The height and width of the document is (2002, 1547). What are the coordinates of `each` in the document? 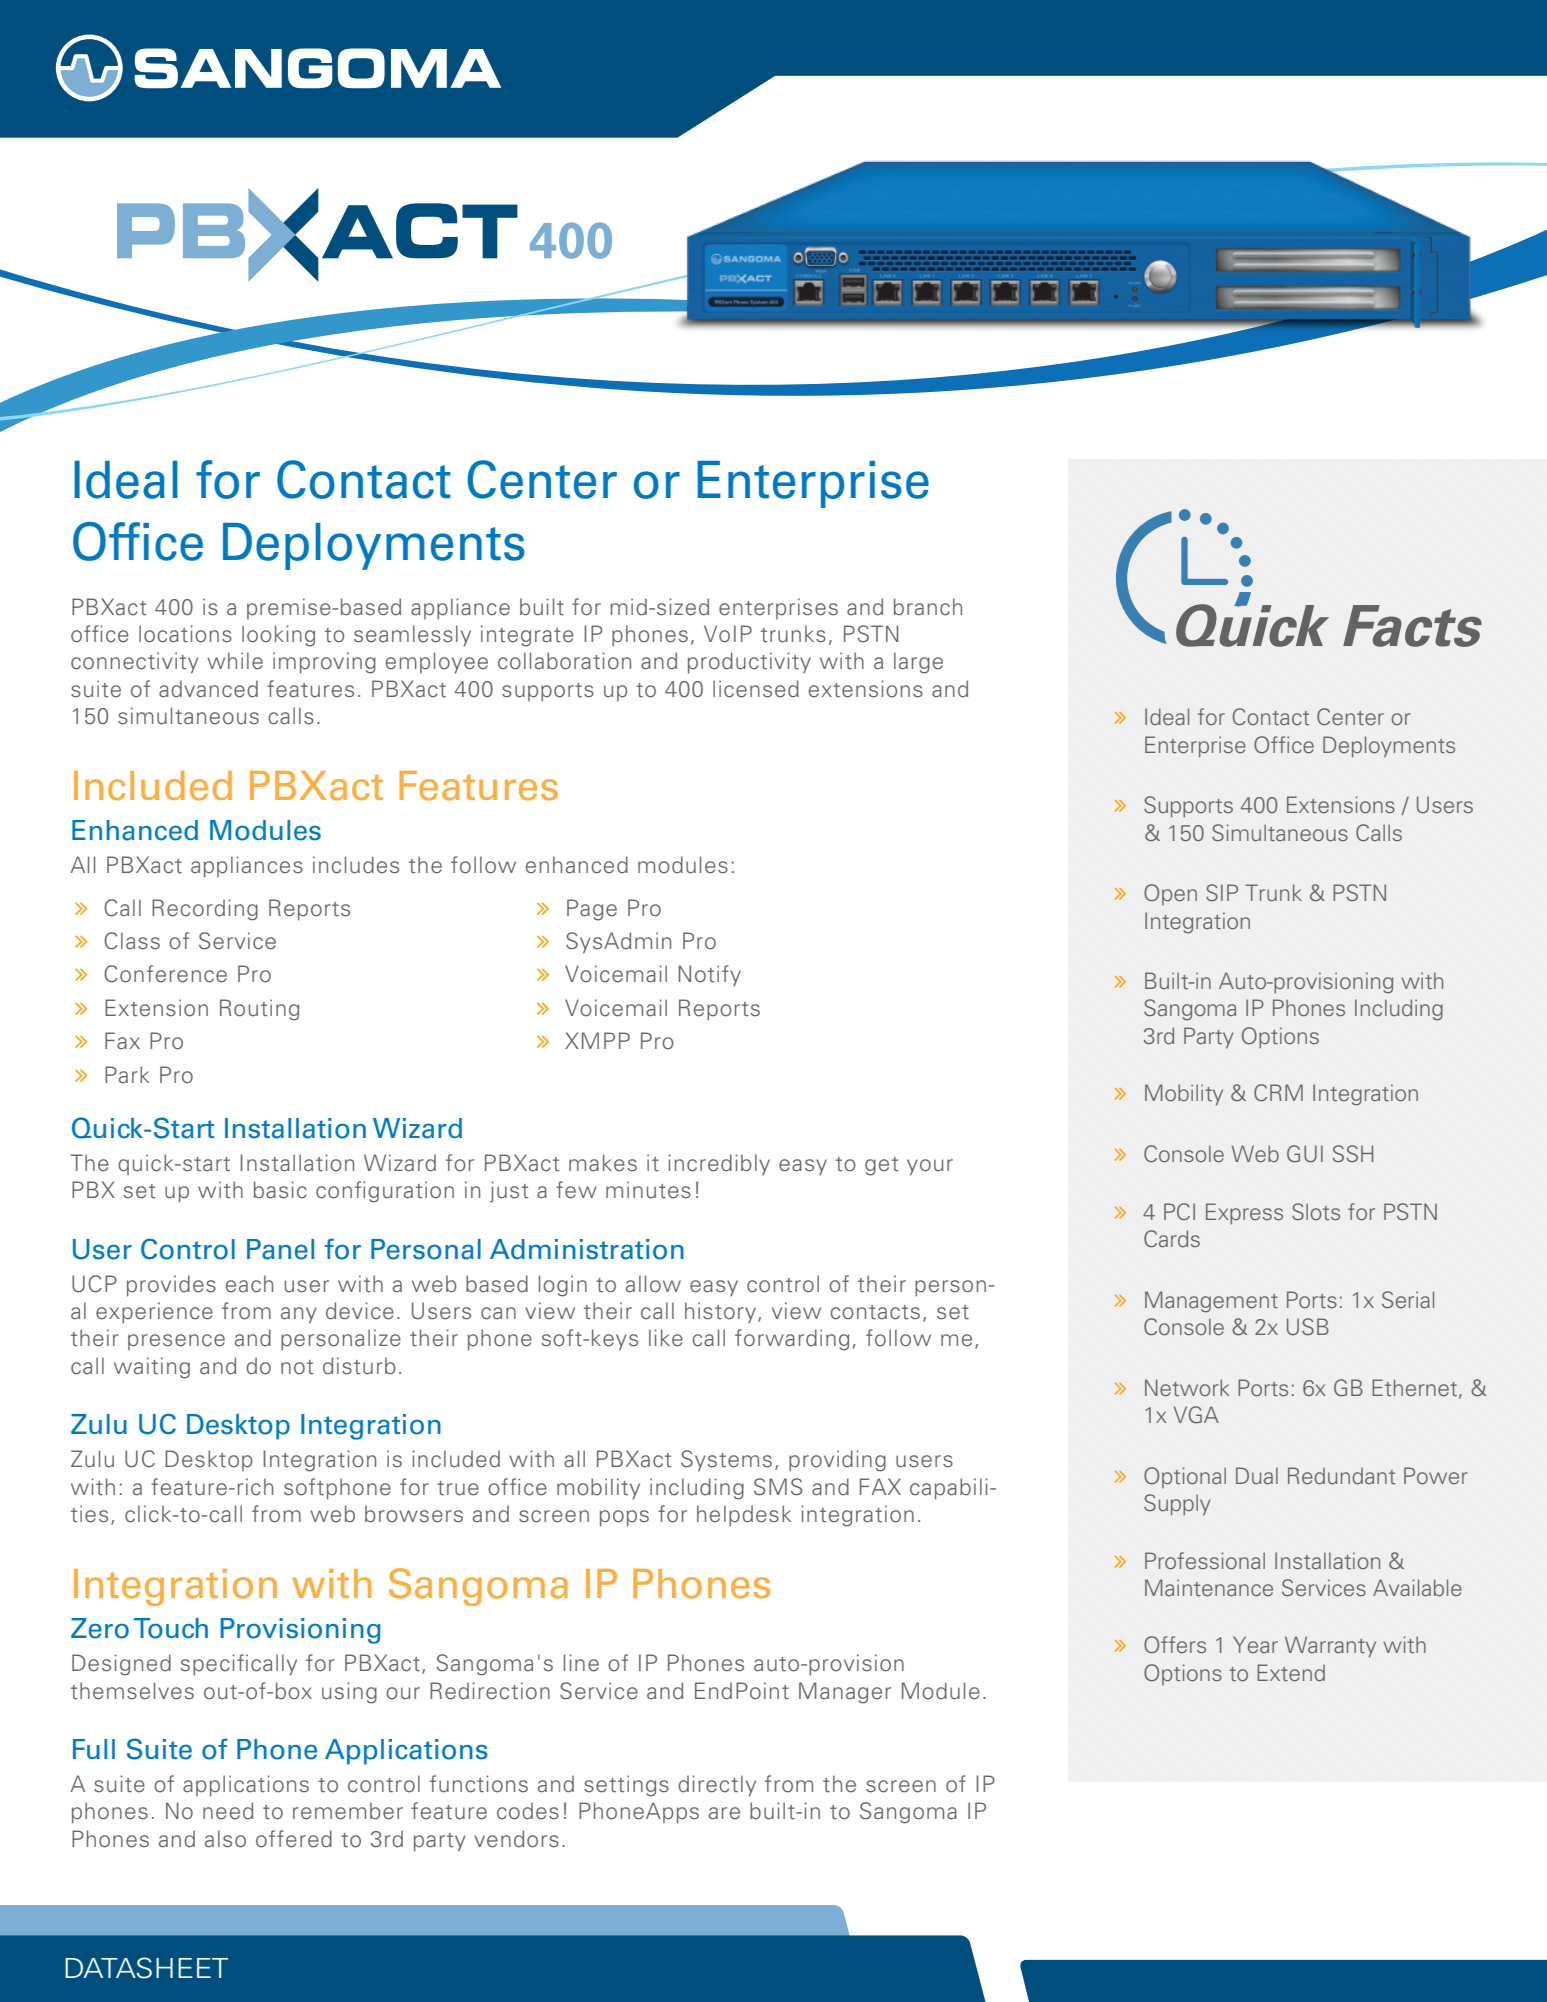 It's located at (249, 1284).
